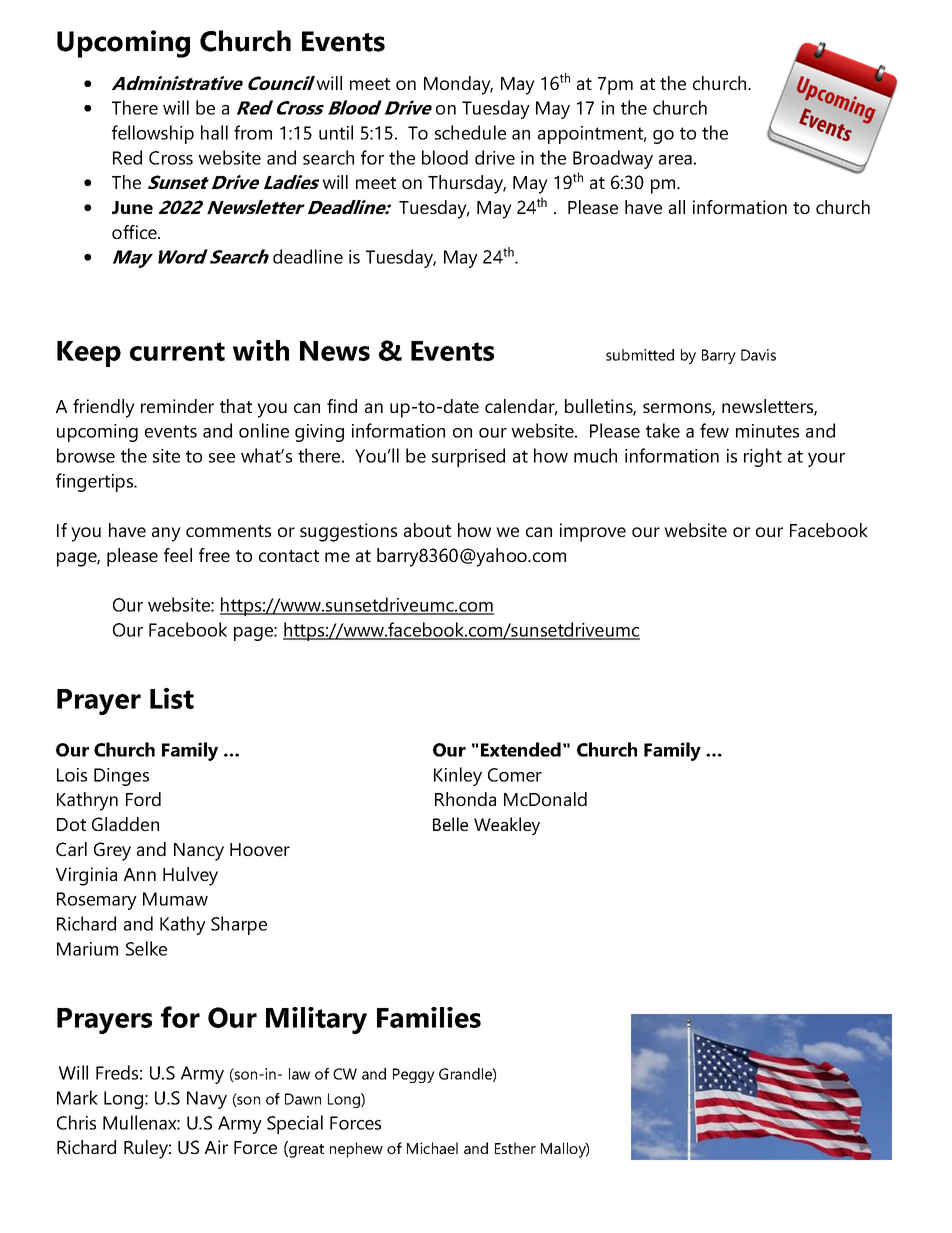 The height and width of the image is (1233, 952). Describe the element at coordinates (153, 134) in the image. I see `fellowship` at that location.
